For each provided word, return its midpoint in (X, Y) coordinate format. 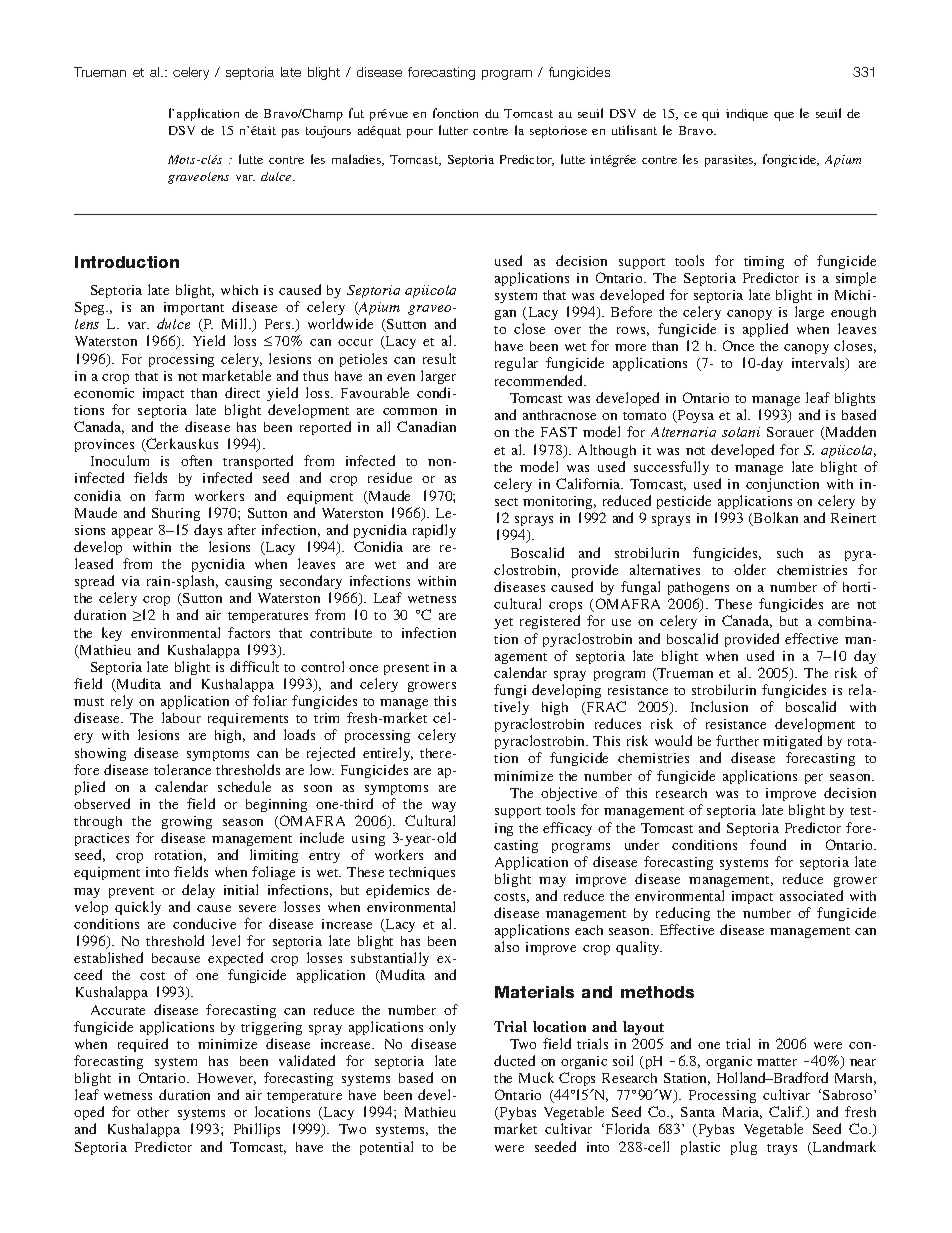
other (153, 1112)
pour (420, 133)
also (507, 946)
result (439, 358)
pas (290, 133)
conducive (204, 923)
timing (764, 262)
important (194, 308)
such (790, 553)
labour (181, 717)
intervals (820, 364)
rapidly (434, 531)
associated (811, 895)
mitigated (792, 744)
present (406, 669)
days (208, 531)
